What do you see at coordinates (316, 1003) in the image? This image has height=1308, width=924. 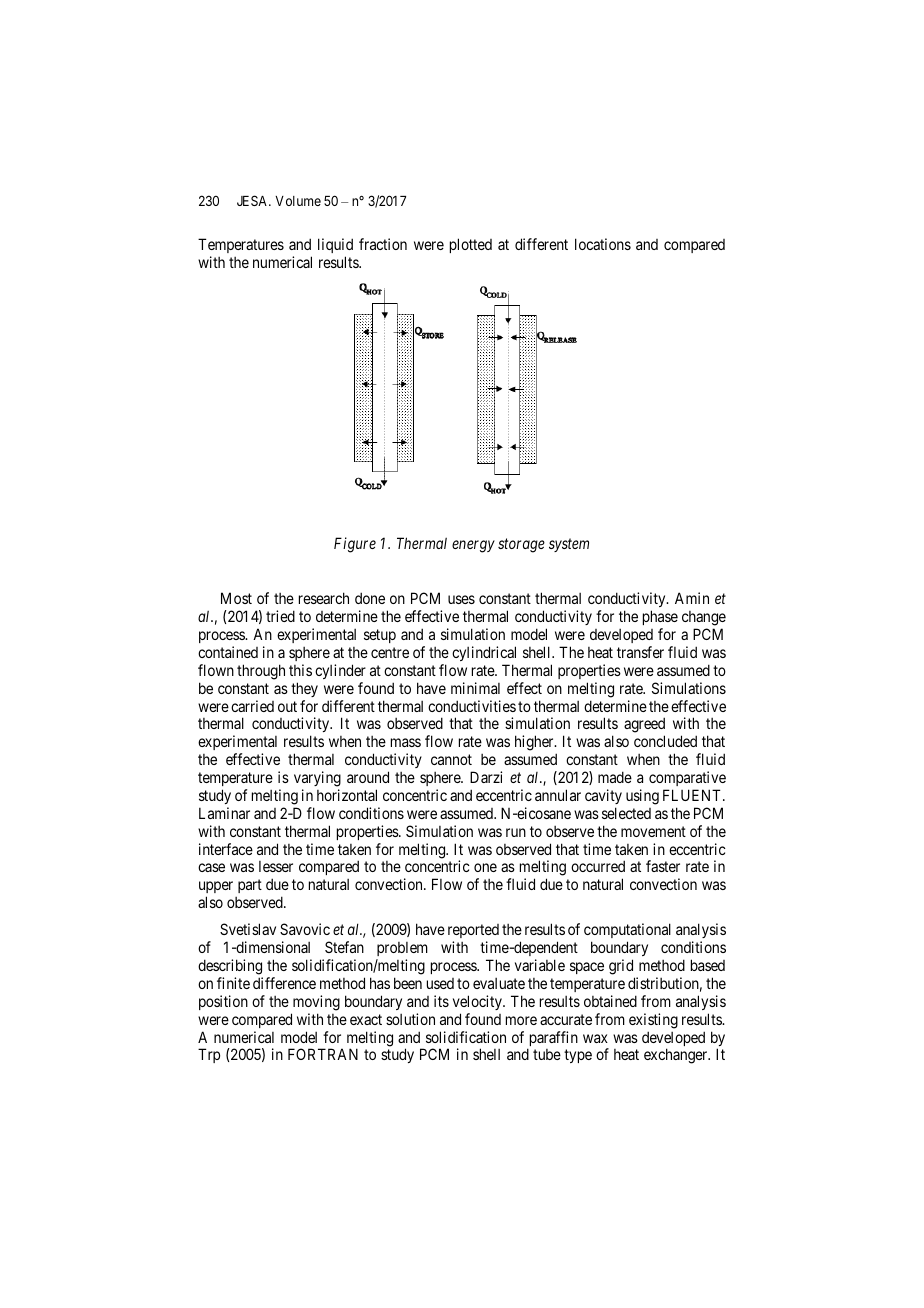 I see `moving` at bounding box center [316, 1003].
